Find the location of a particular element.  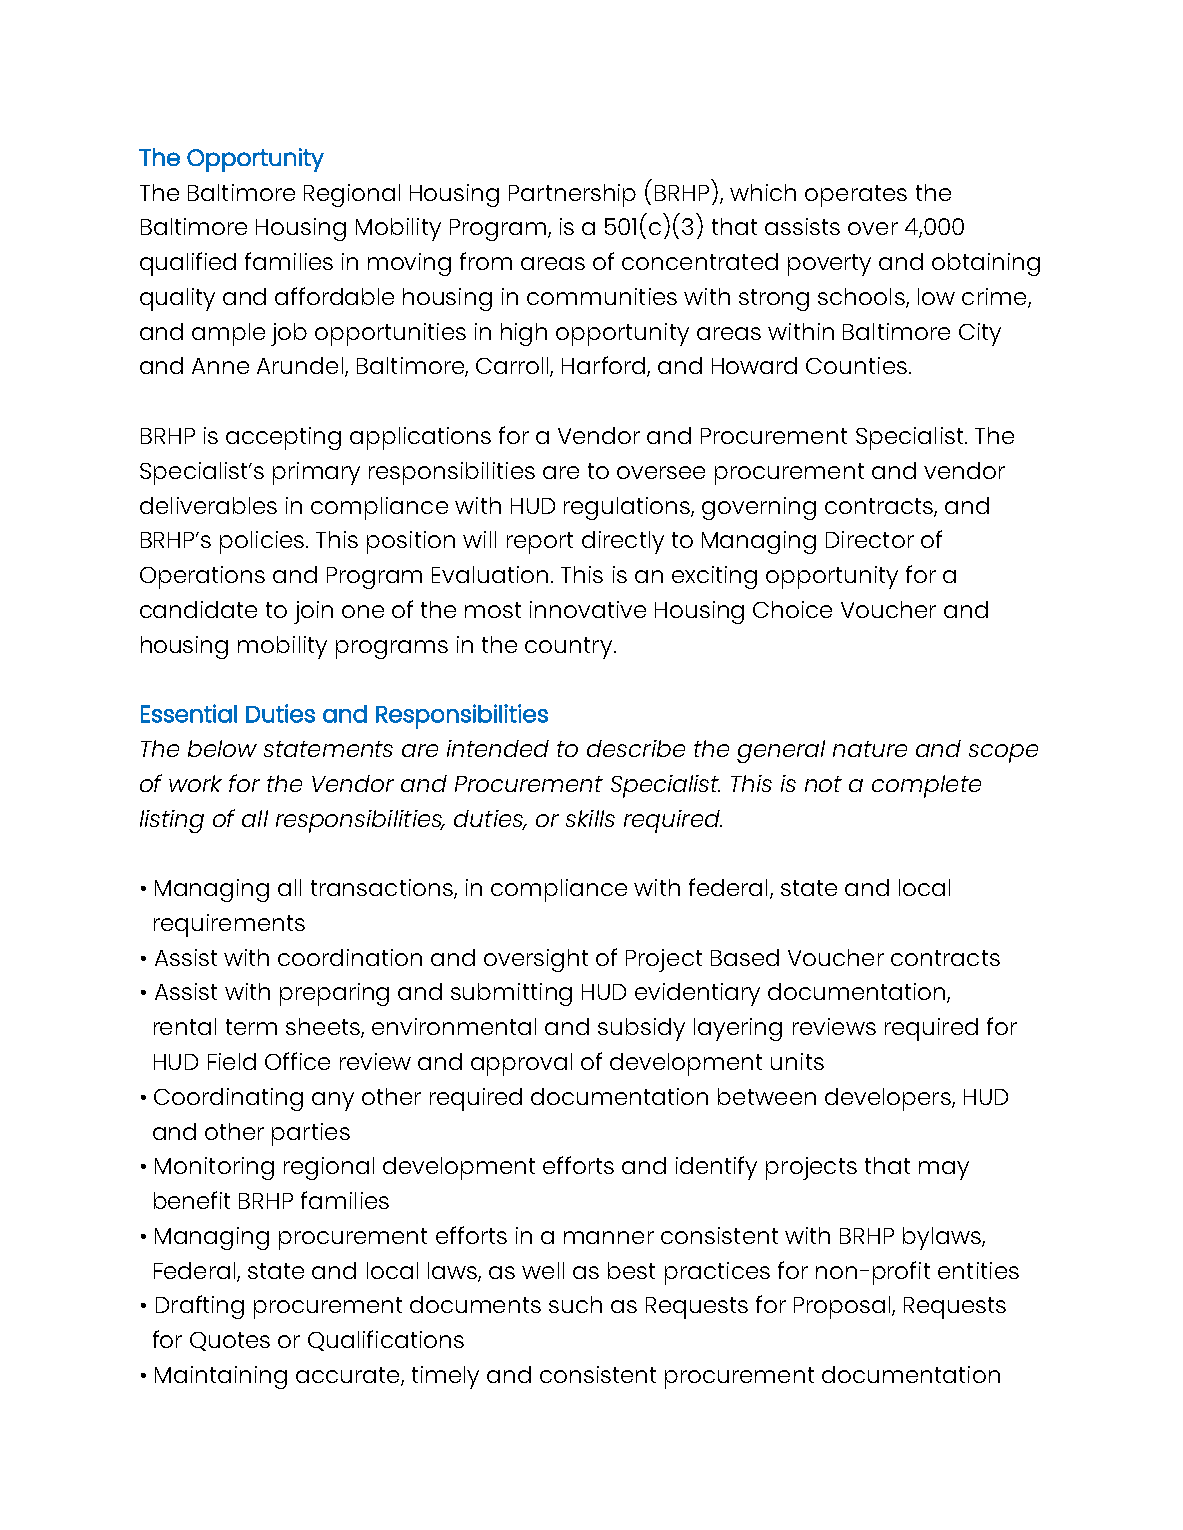

operates is located at coordinates (856, 196).
